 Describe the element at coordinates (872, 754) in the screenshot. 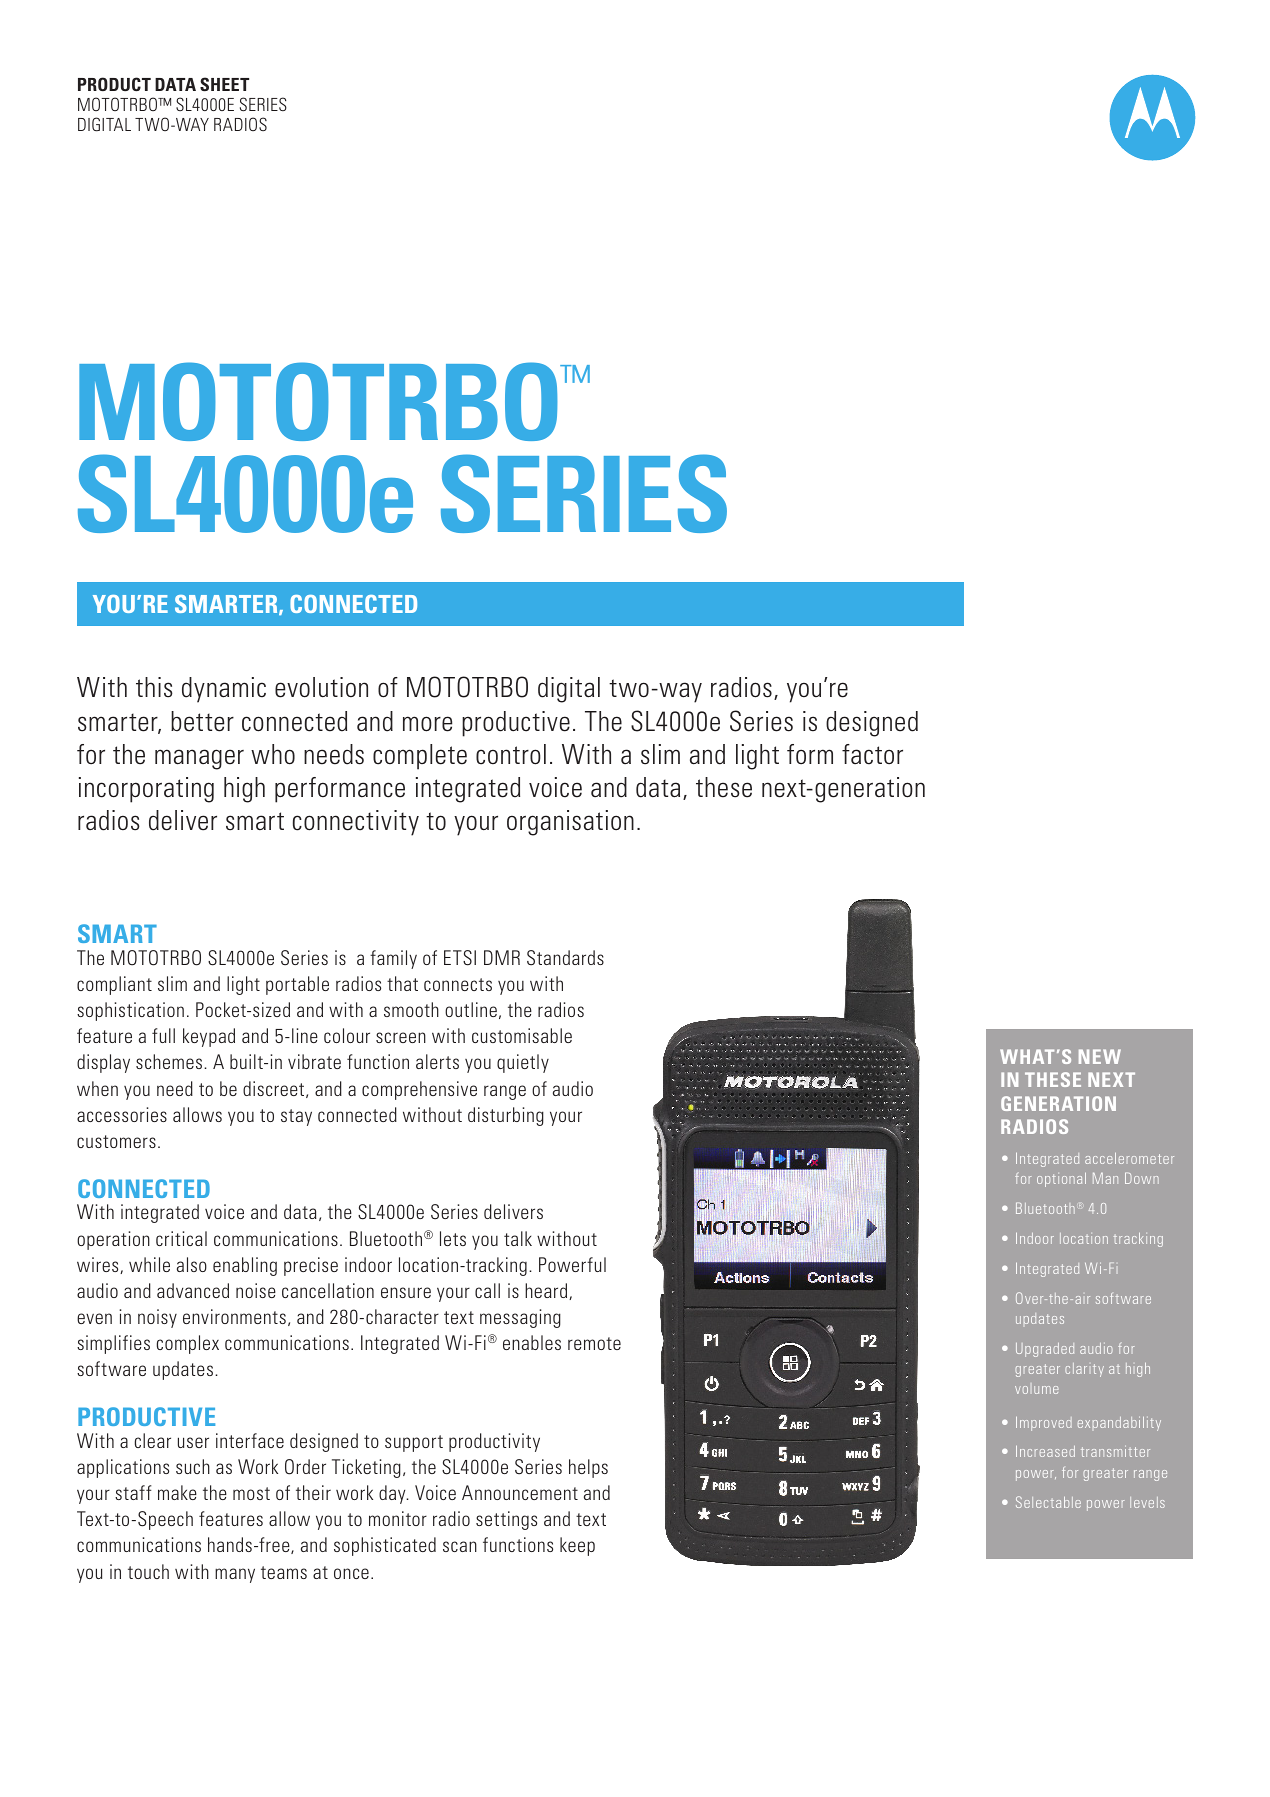

I see `factor` at that location.
